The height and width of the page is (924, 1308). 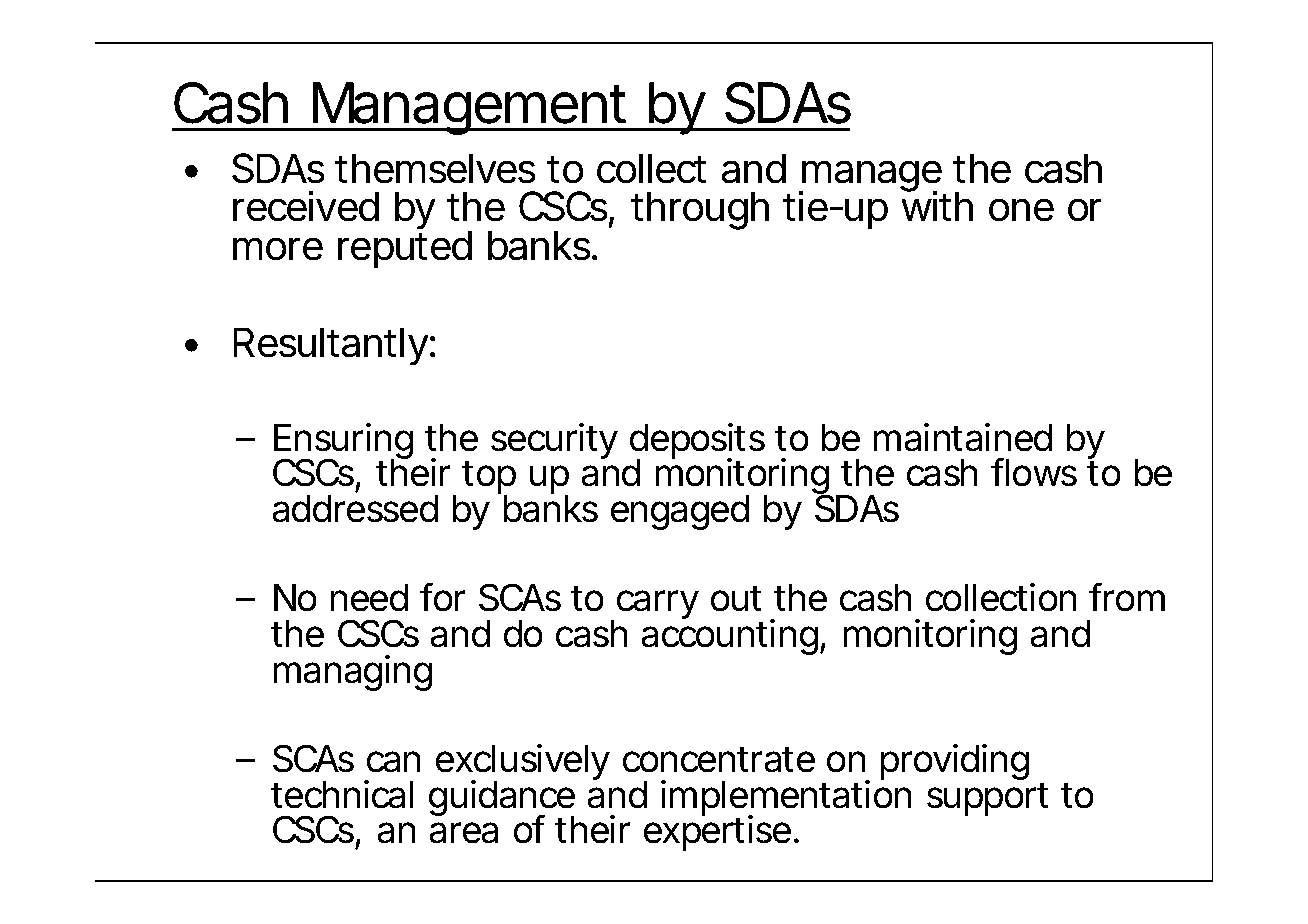 What do you see at coordinates (1021, 210) in the page?
I see `one` at bounding box center [1021, 210].
